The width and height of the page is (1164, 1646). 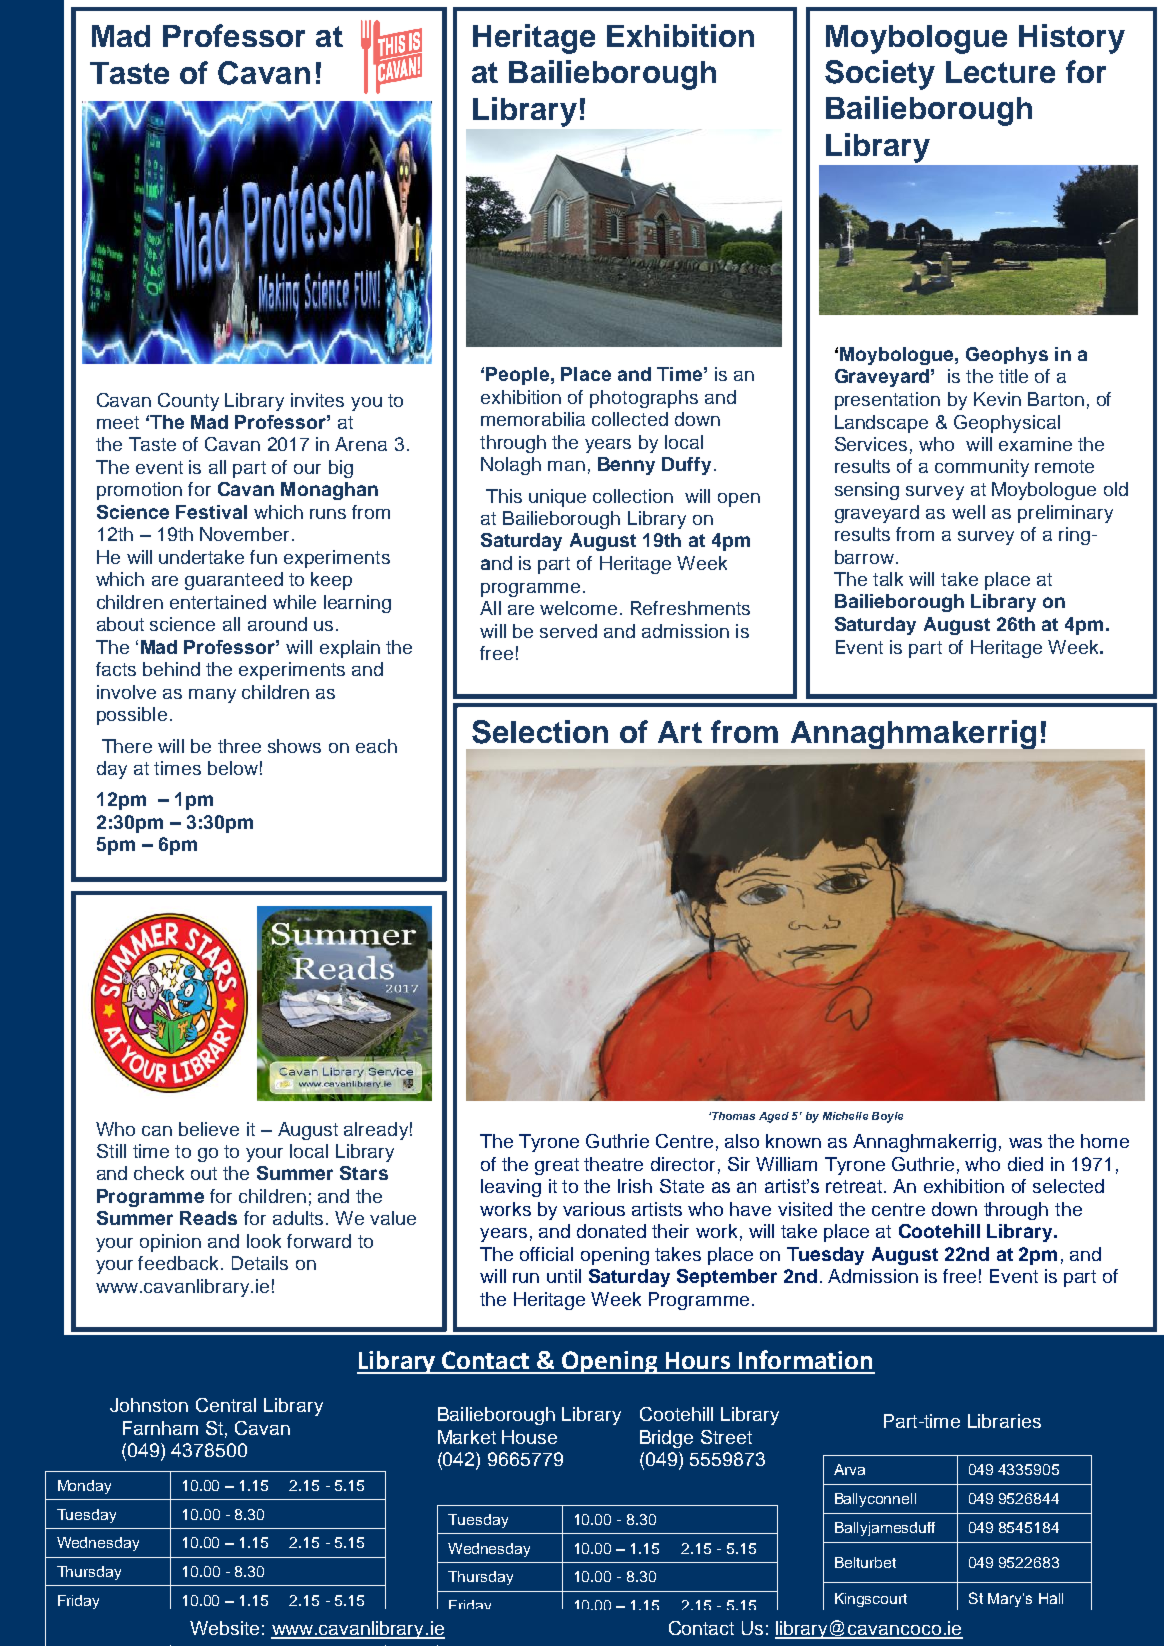 I want to click on talk, so click(x=888, y=579).
